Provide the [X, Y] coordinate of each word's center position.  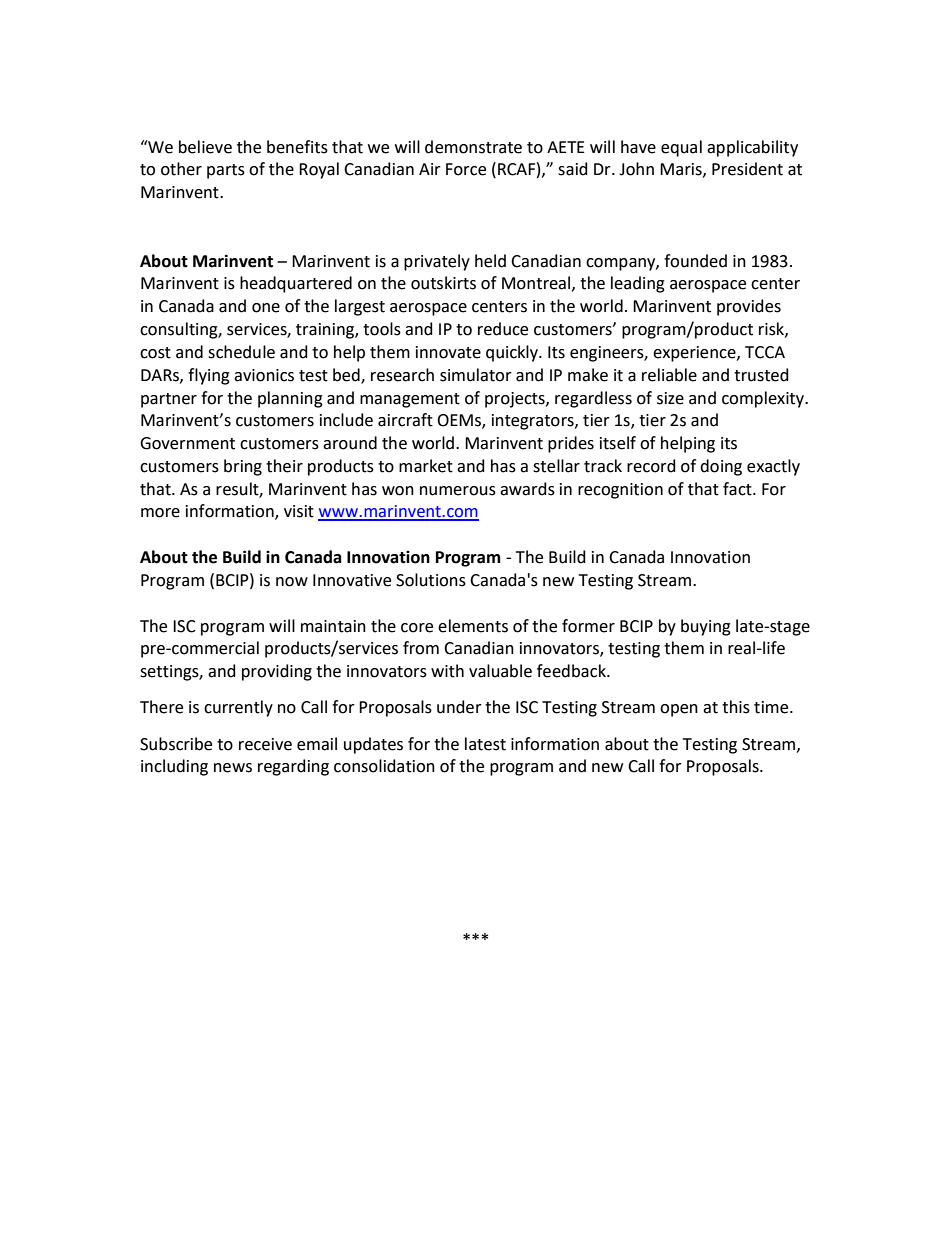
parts [226, 171]
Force [466, 169]
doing [721, 467]
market [426, 466]
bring [243, 467]
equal [681, 148]
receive [265, 744]
